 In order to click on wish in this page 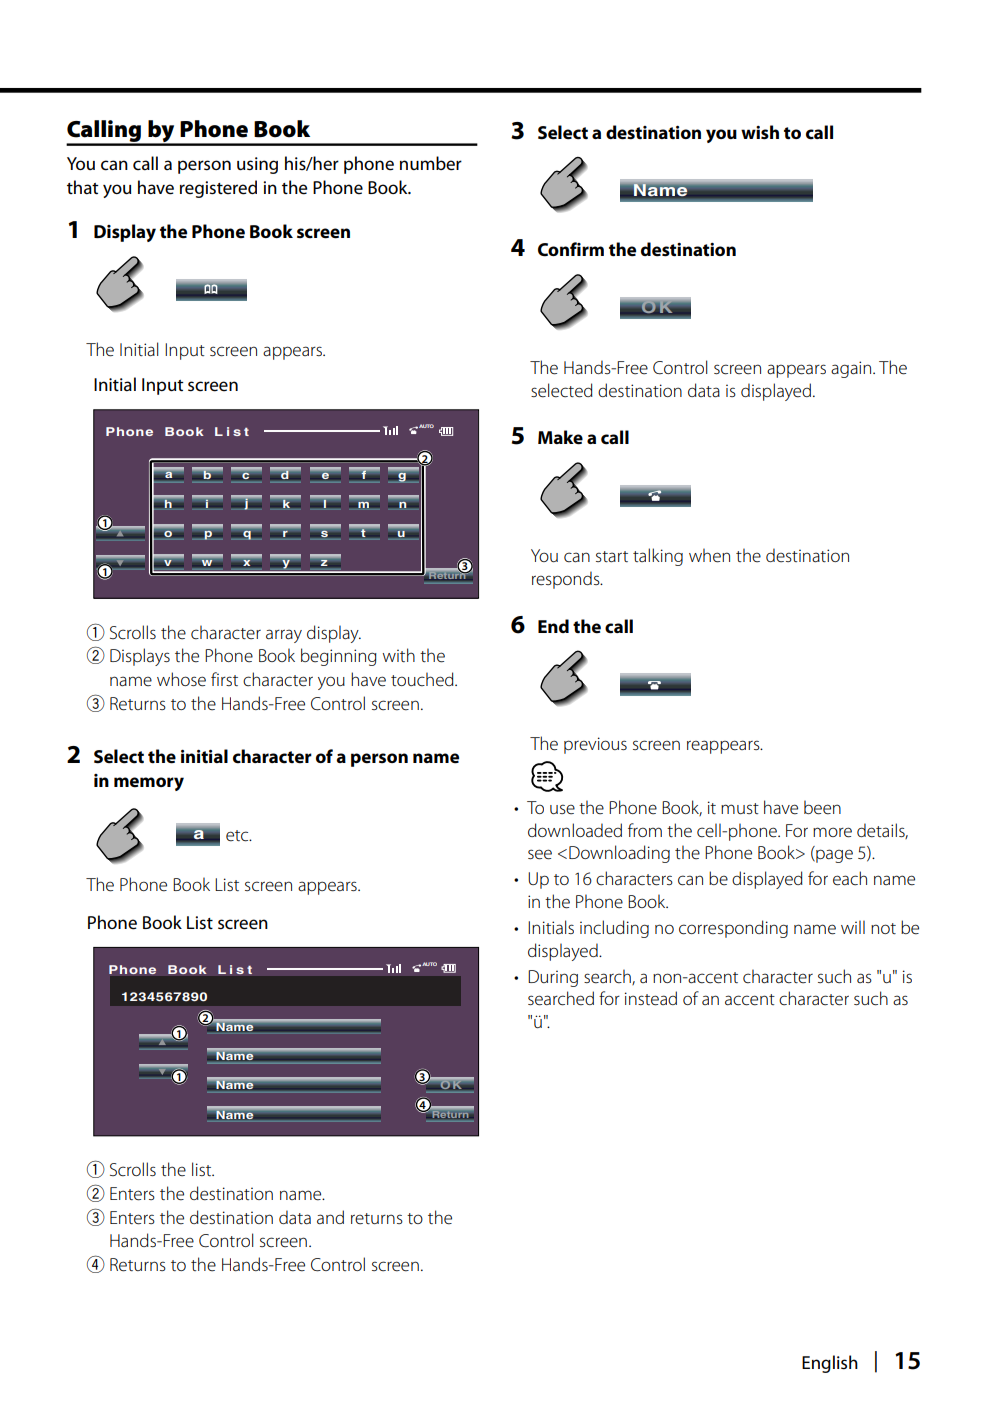, I will do `click(760, 132)`.
